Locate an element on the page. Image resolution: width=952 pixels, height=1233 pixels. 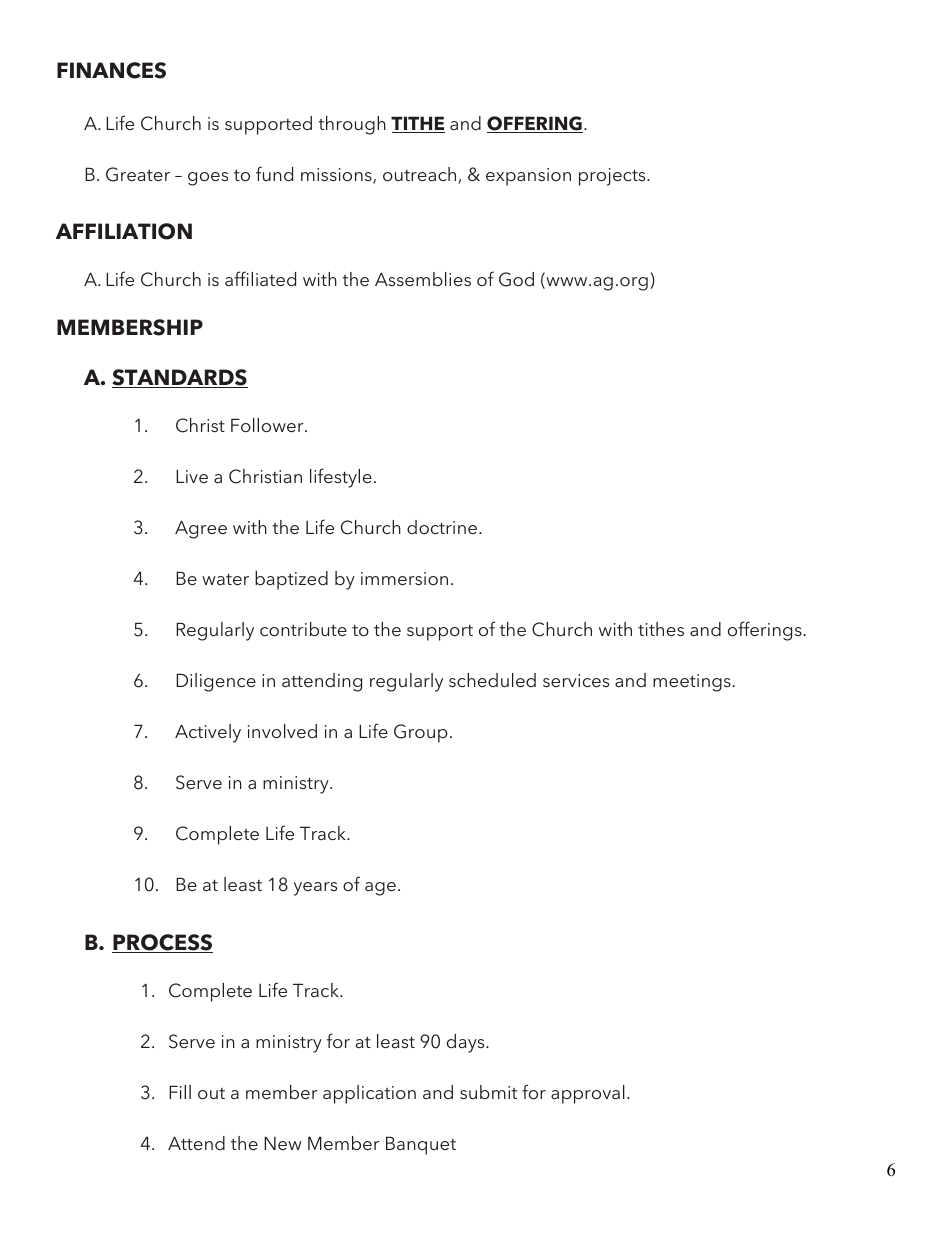
water is located at coordinates (225, 579).
